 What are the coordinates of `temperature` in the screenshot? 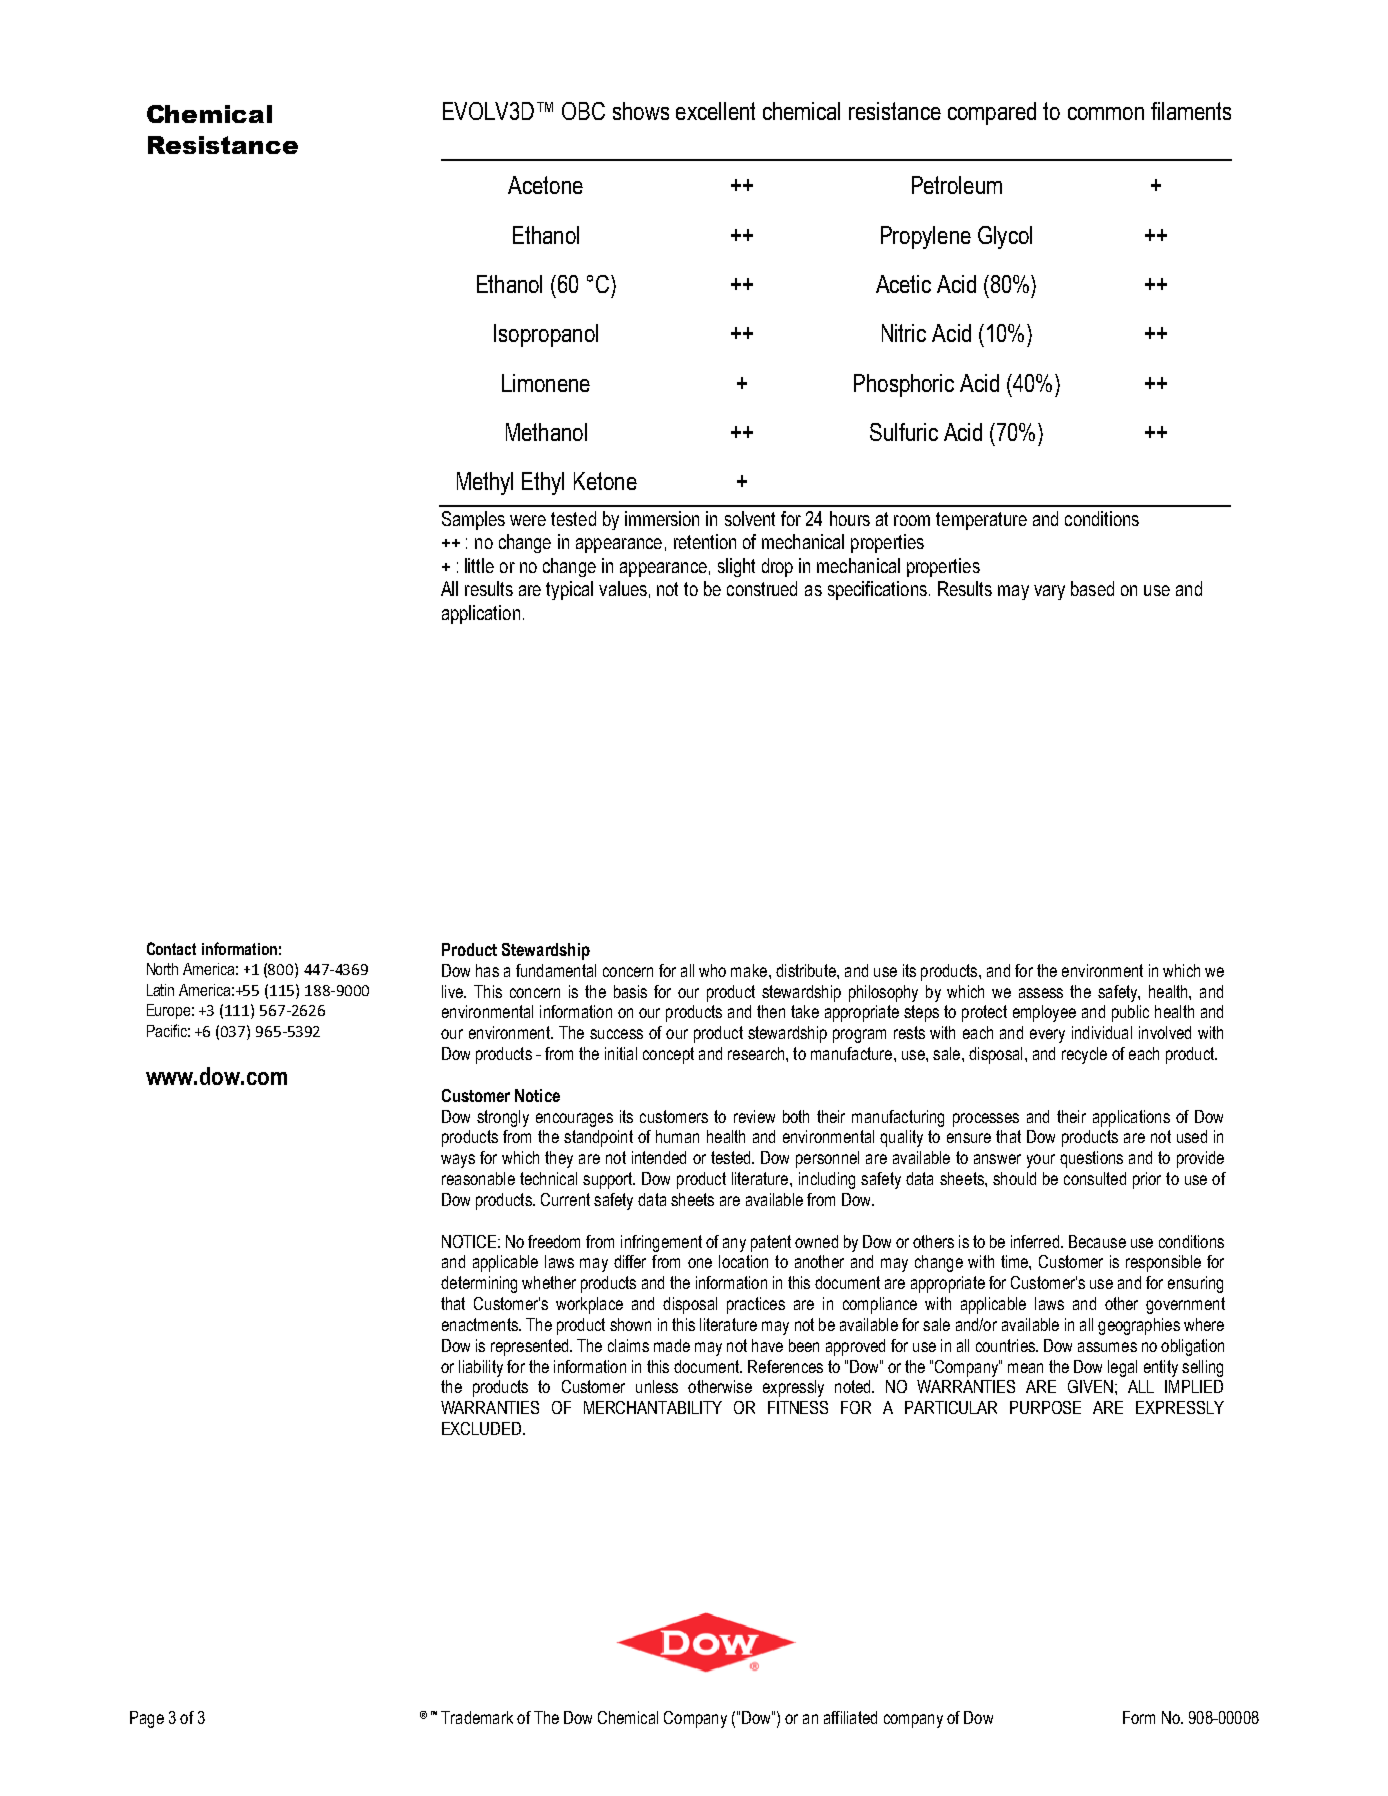 It's located at (981, 521).
